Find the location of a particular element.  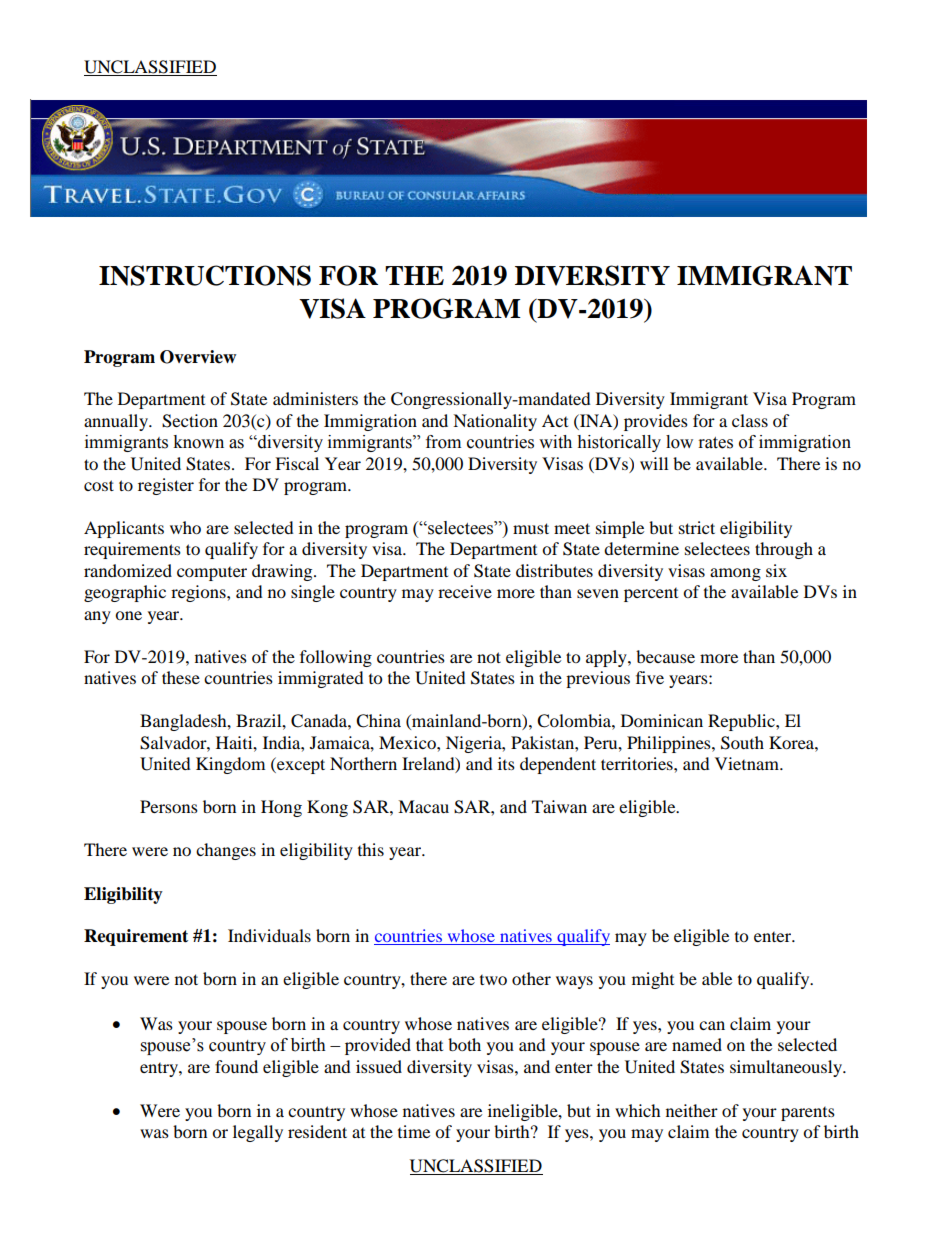

provides is located at coordinates (656, 422).
